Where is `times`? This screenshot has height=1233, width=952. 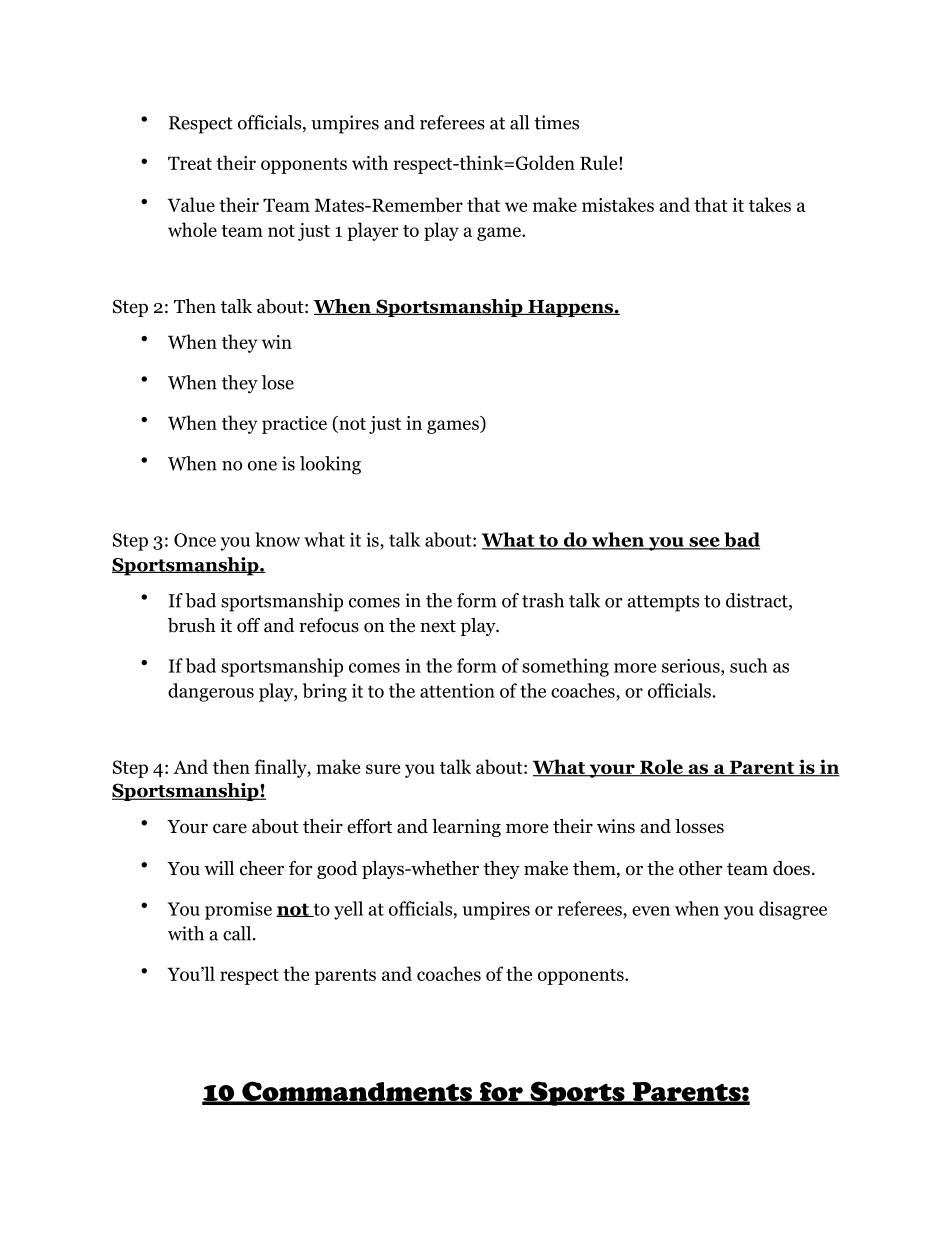 times is located at coordinates (556, 122).
